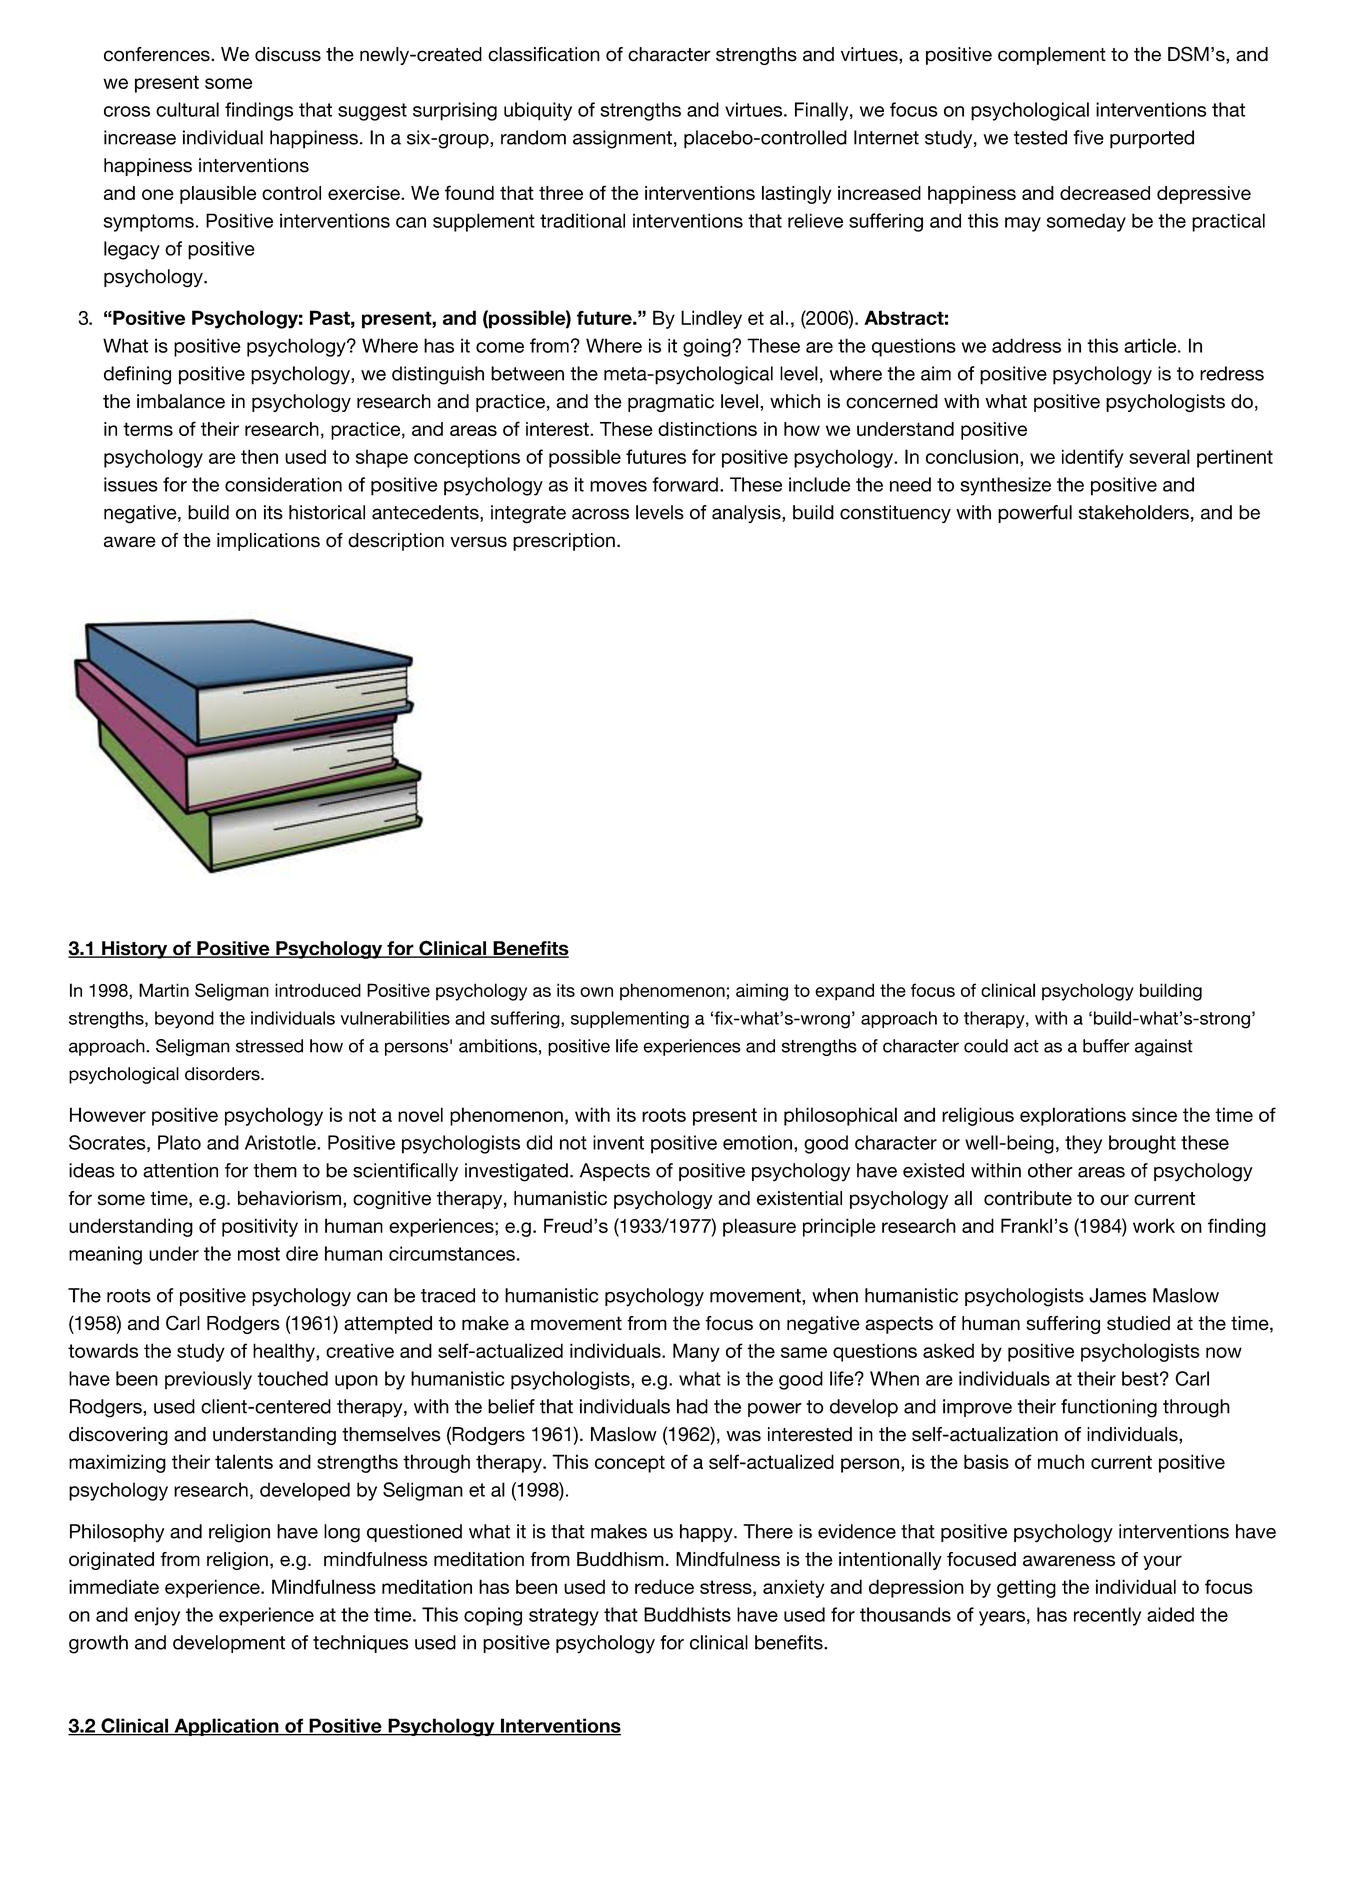 The width and height of the screenshot is (1345, 1903). I want to click on Buddhists, so click(687, 1614).
